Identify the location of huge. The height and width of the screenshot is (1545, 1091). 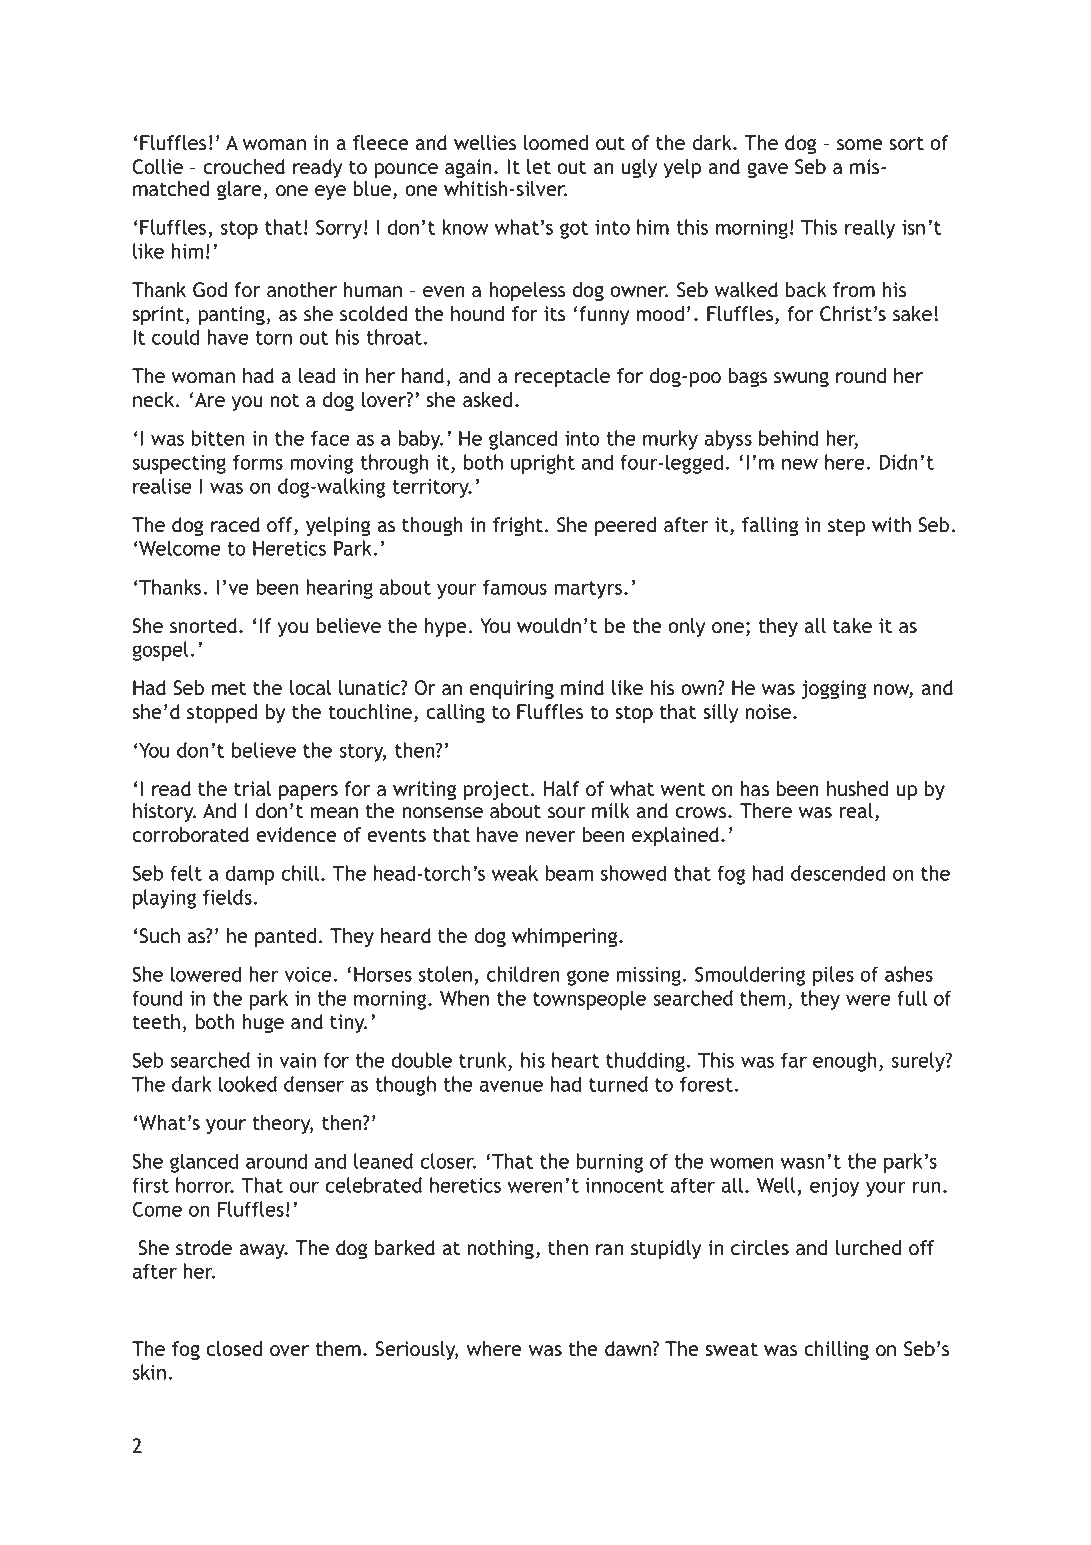
(263, 1023).
